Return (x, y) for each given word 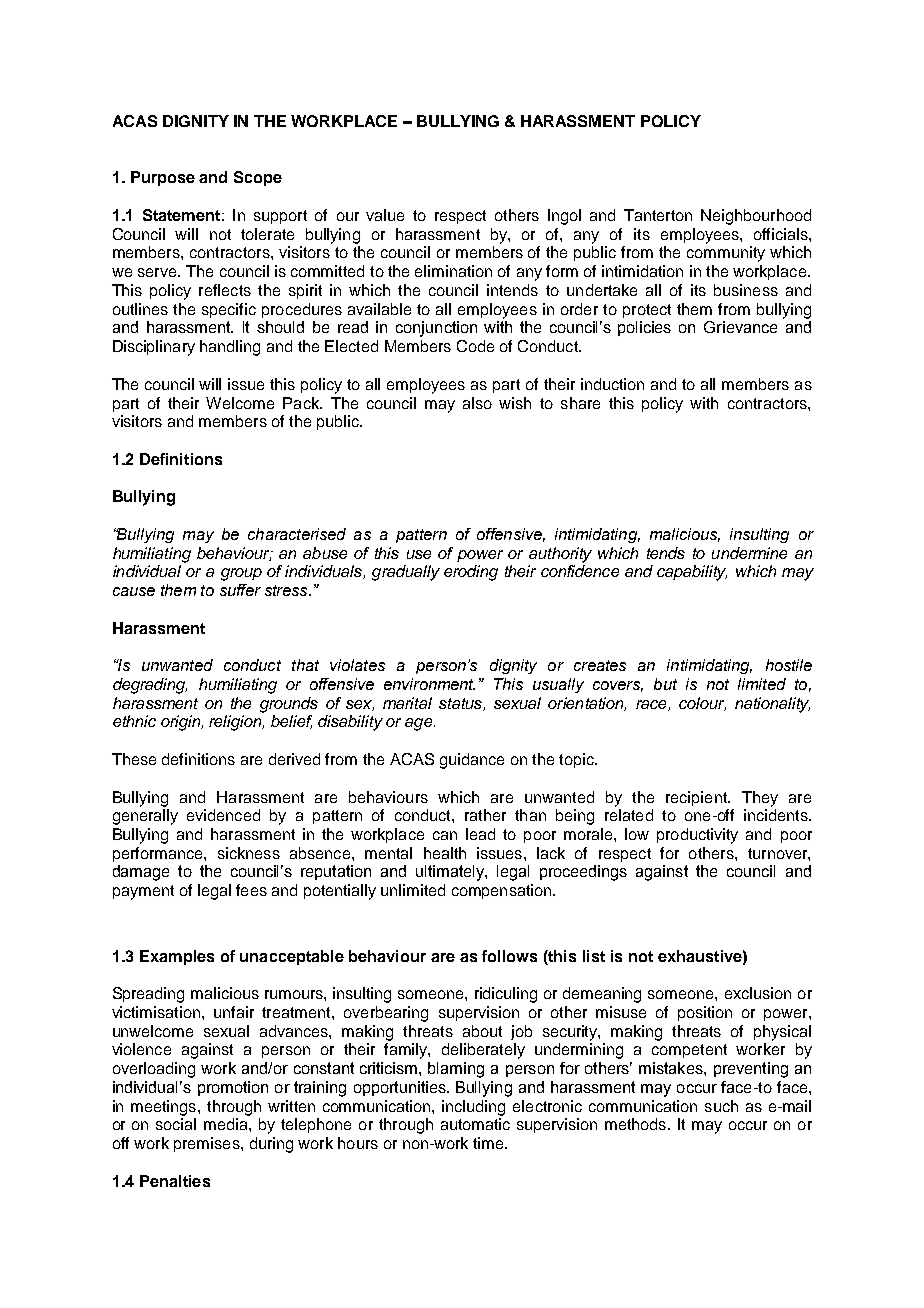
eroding (471, 573)
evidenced (223, 815)
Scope (258, 178)
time (489, 1143)
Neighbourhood (756, 217)
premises (208, 1144)
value (385, 215)
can (445, 835)
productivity (697, 836)
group (241, 574)
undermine (749, 553)
